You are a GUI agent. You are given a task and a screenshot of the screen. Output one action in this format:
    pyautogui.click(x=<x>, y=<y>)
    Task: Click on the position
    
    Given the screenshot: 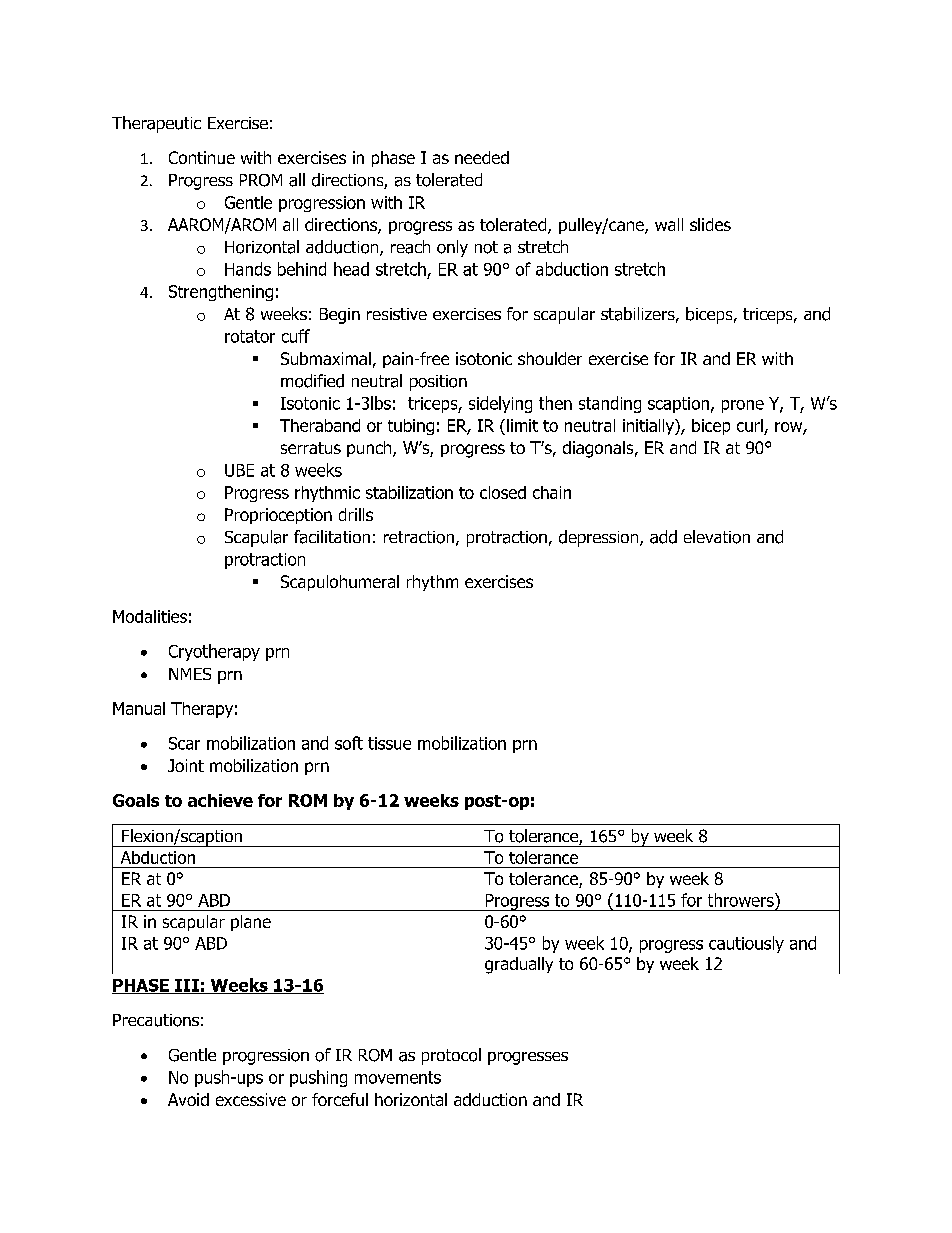 What is the action you would take?
    pyautogui.click(x=438, y=383)
